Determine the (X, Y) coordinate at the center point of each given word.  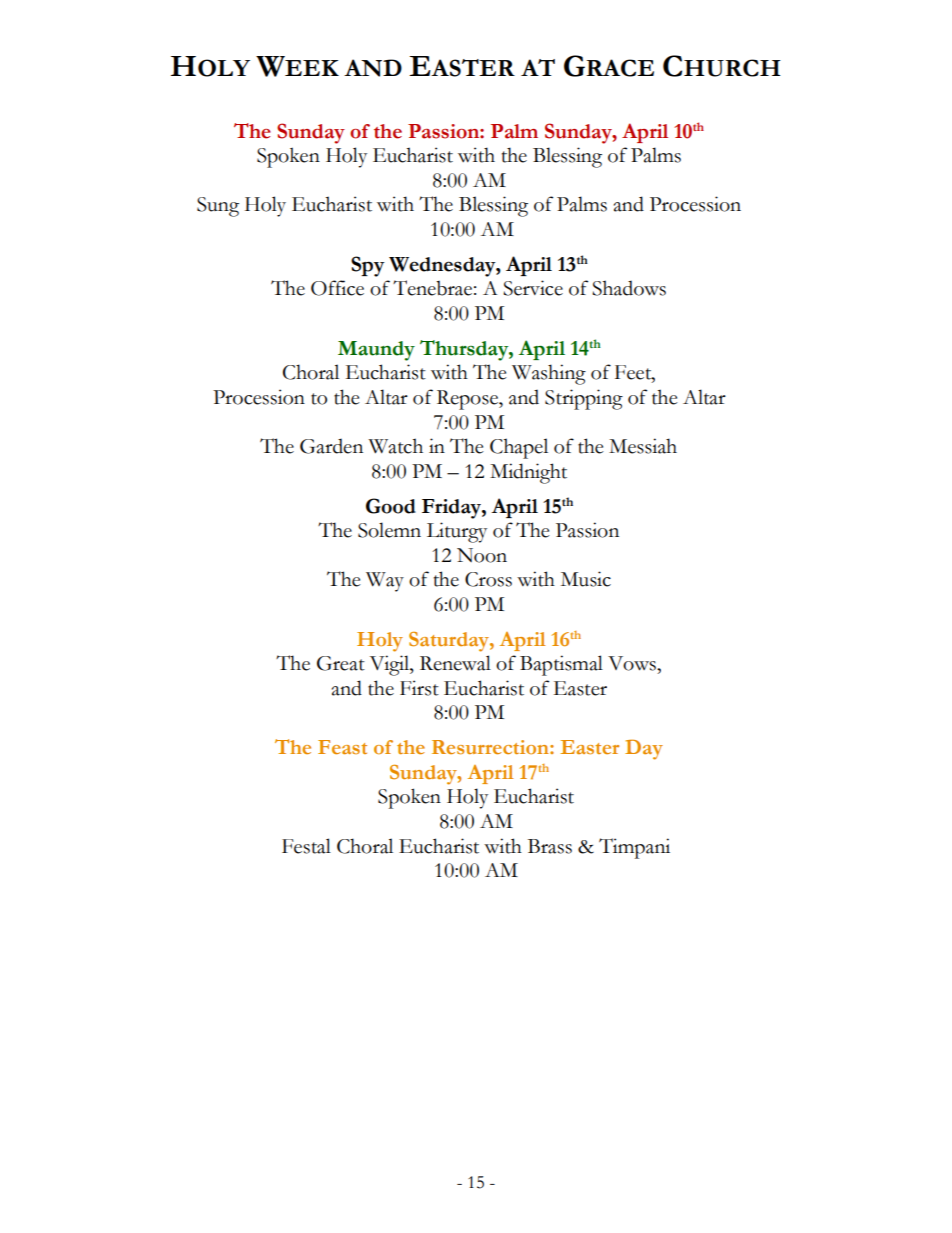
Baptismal (561, 665)
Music (586, 579)
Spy (368, 266)
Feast (342, 747)
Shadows (629, 288)
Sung (218, 207)
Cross (488, 579)
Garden (331, 446)
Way (385, 582)
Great (341, 663)
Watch (395, 446)
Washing (549, 374)
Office (337, 288)
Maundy (376, 351)
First (419, 688)
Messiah (643, 446)
